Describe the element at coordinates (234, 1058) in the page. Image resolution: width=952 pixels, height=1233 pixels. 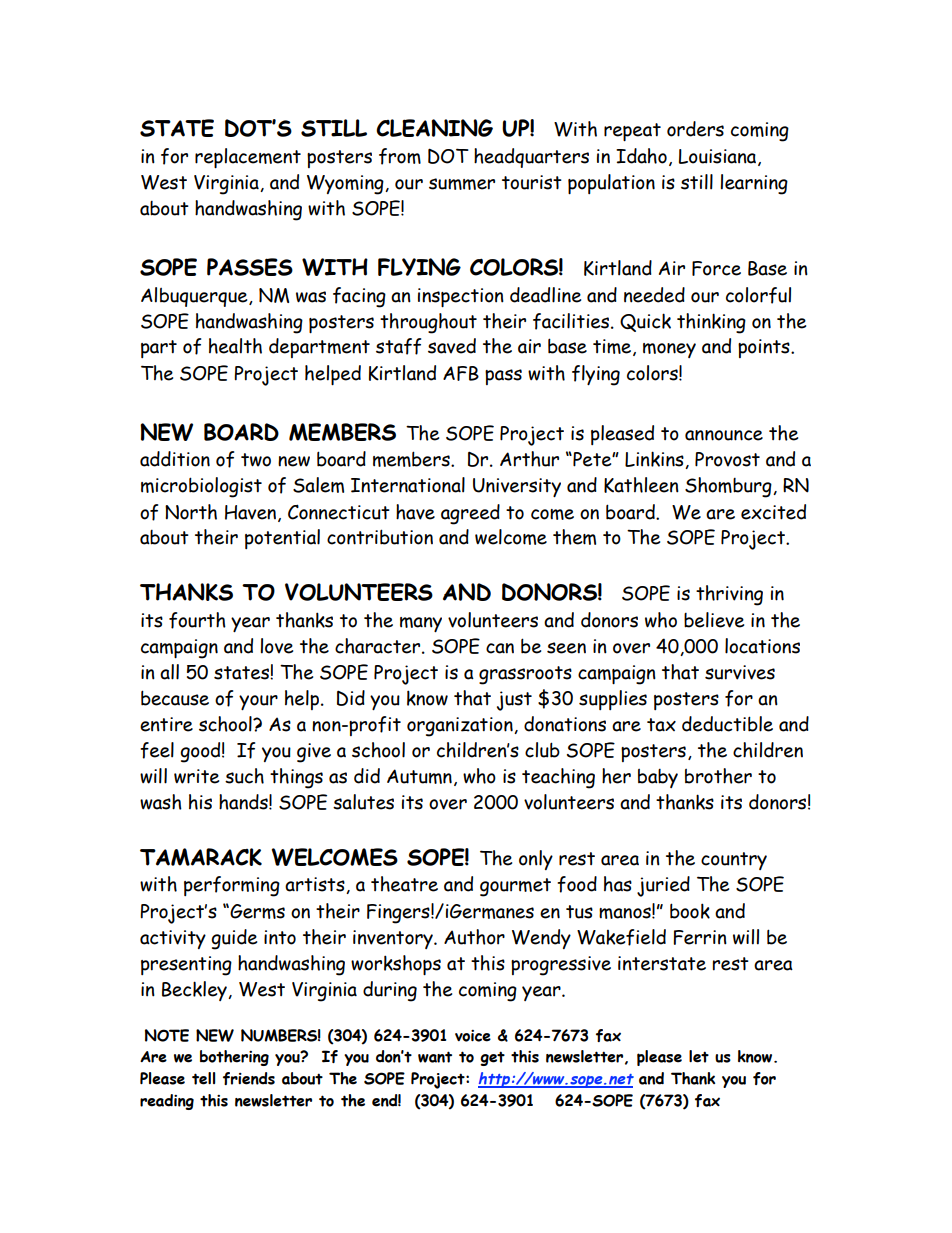
I see `bothering` at that location.
